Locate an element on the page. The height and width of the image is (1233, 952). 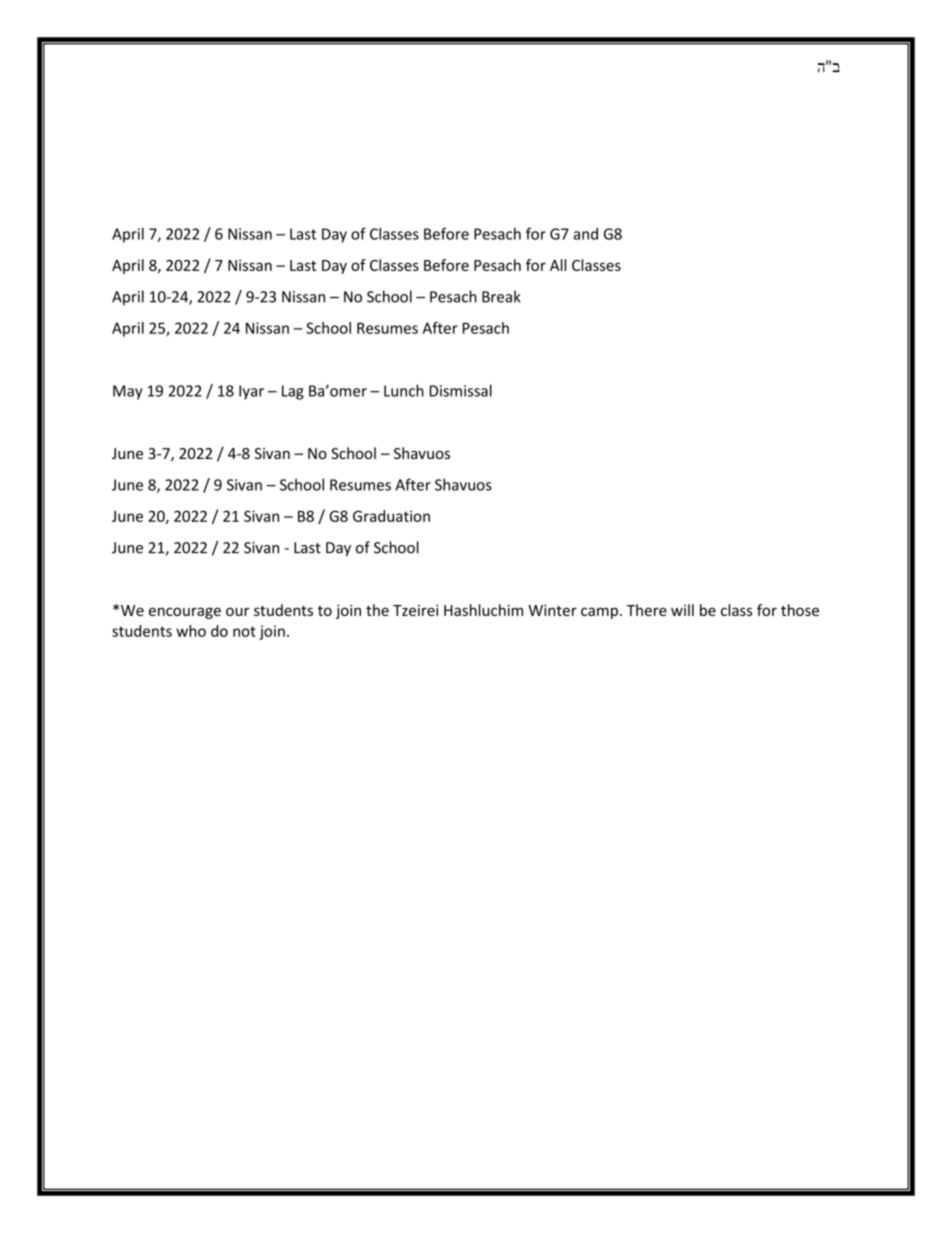
Lag is located at coordinates (293, 392).
